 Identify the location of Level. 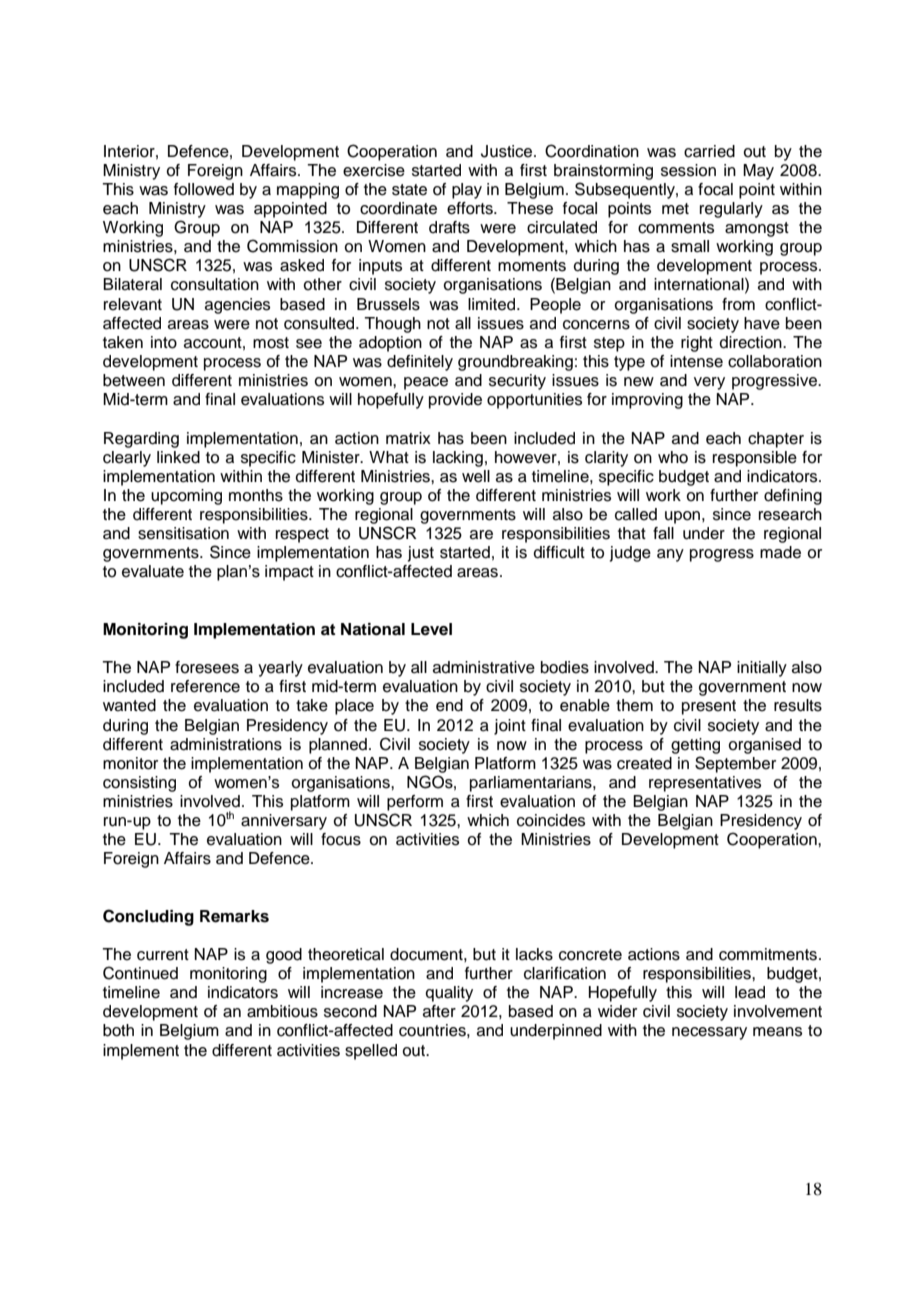
(431, 629).
